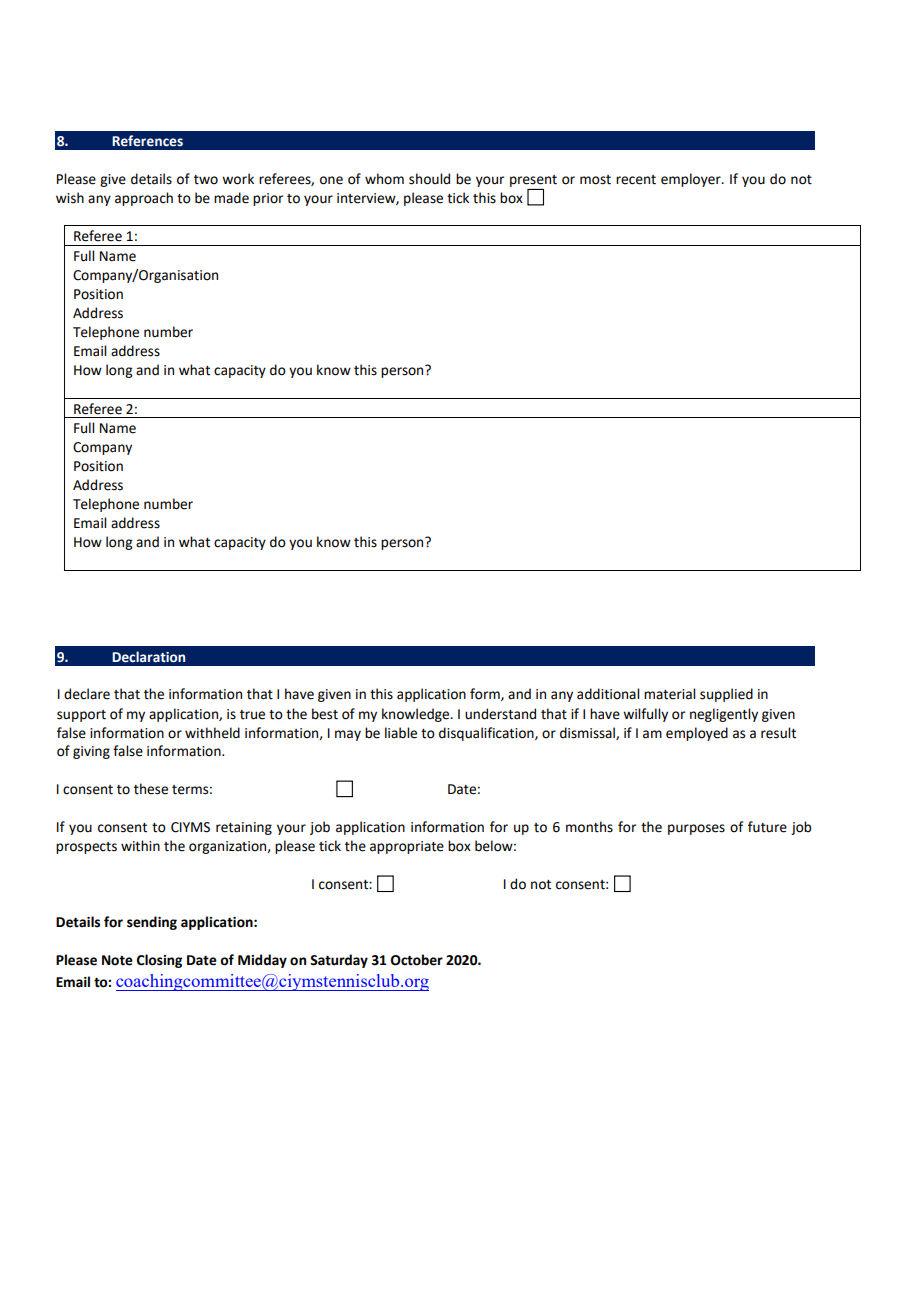  What do you see at coordinates (384, 179) in the document?
I see `whom` at bounding box center [384, 179].
